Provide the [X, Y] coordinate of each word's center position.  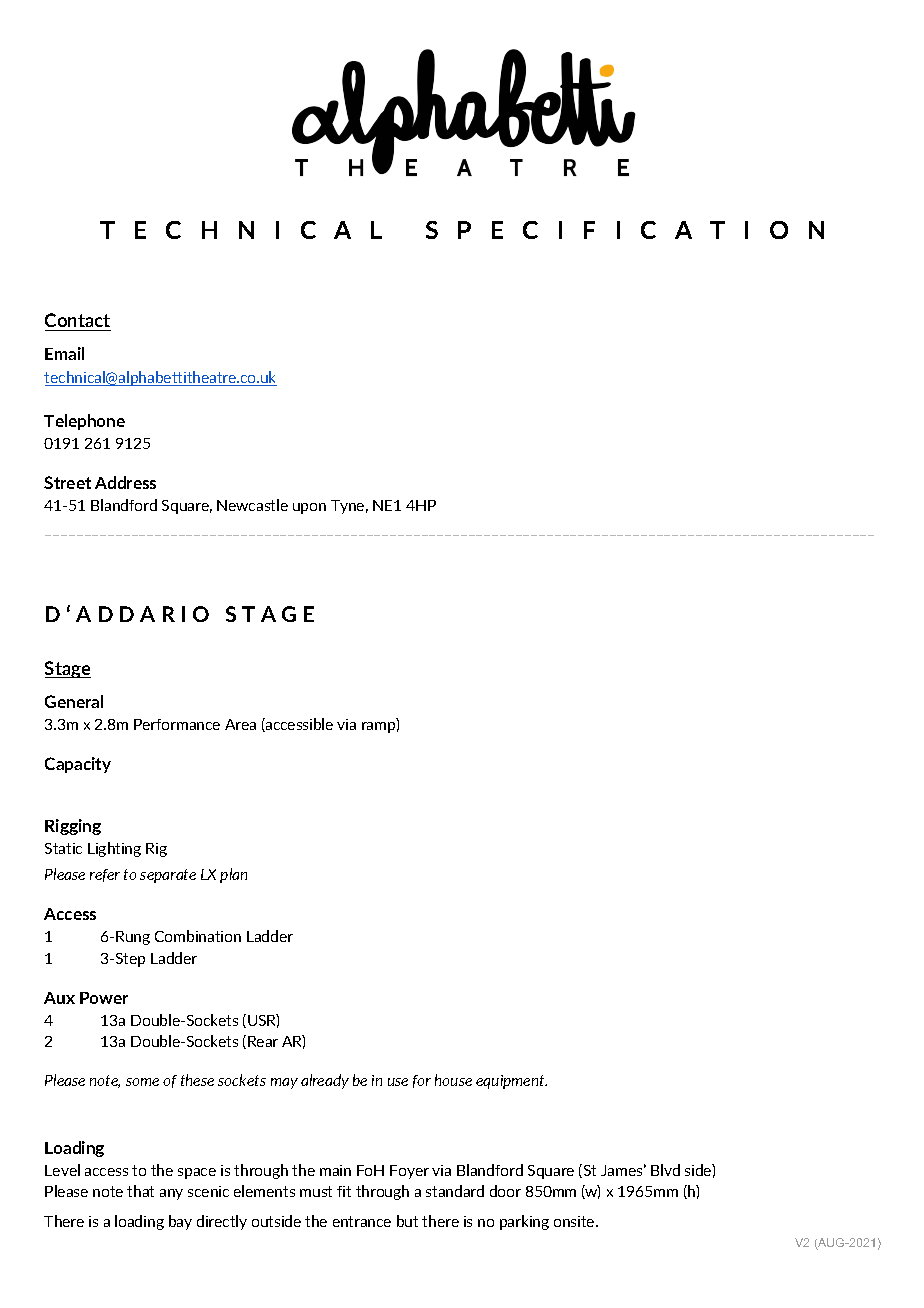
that [140, 1191]
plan [233, 875]
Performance [177, 724]
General [74, 701]
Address [125, 482]
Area [240, 724]
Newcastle [252, 505]
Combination [198, 936]
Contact [78, 322]
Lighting [114, 849]
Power [104, 998]
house [453, 1080]
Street [67, 482]
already [325, 1081]
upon [309, 508]
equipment [511, 1082]
